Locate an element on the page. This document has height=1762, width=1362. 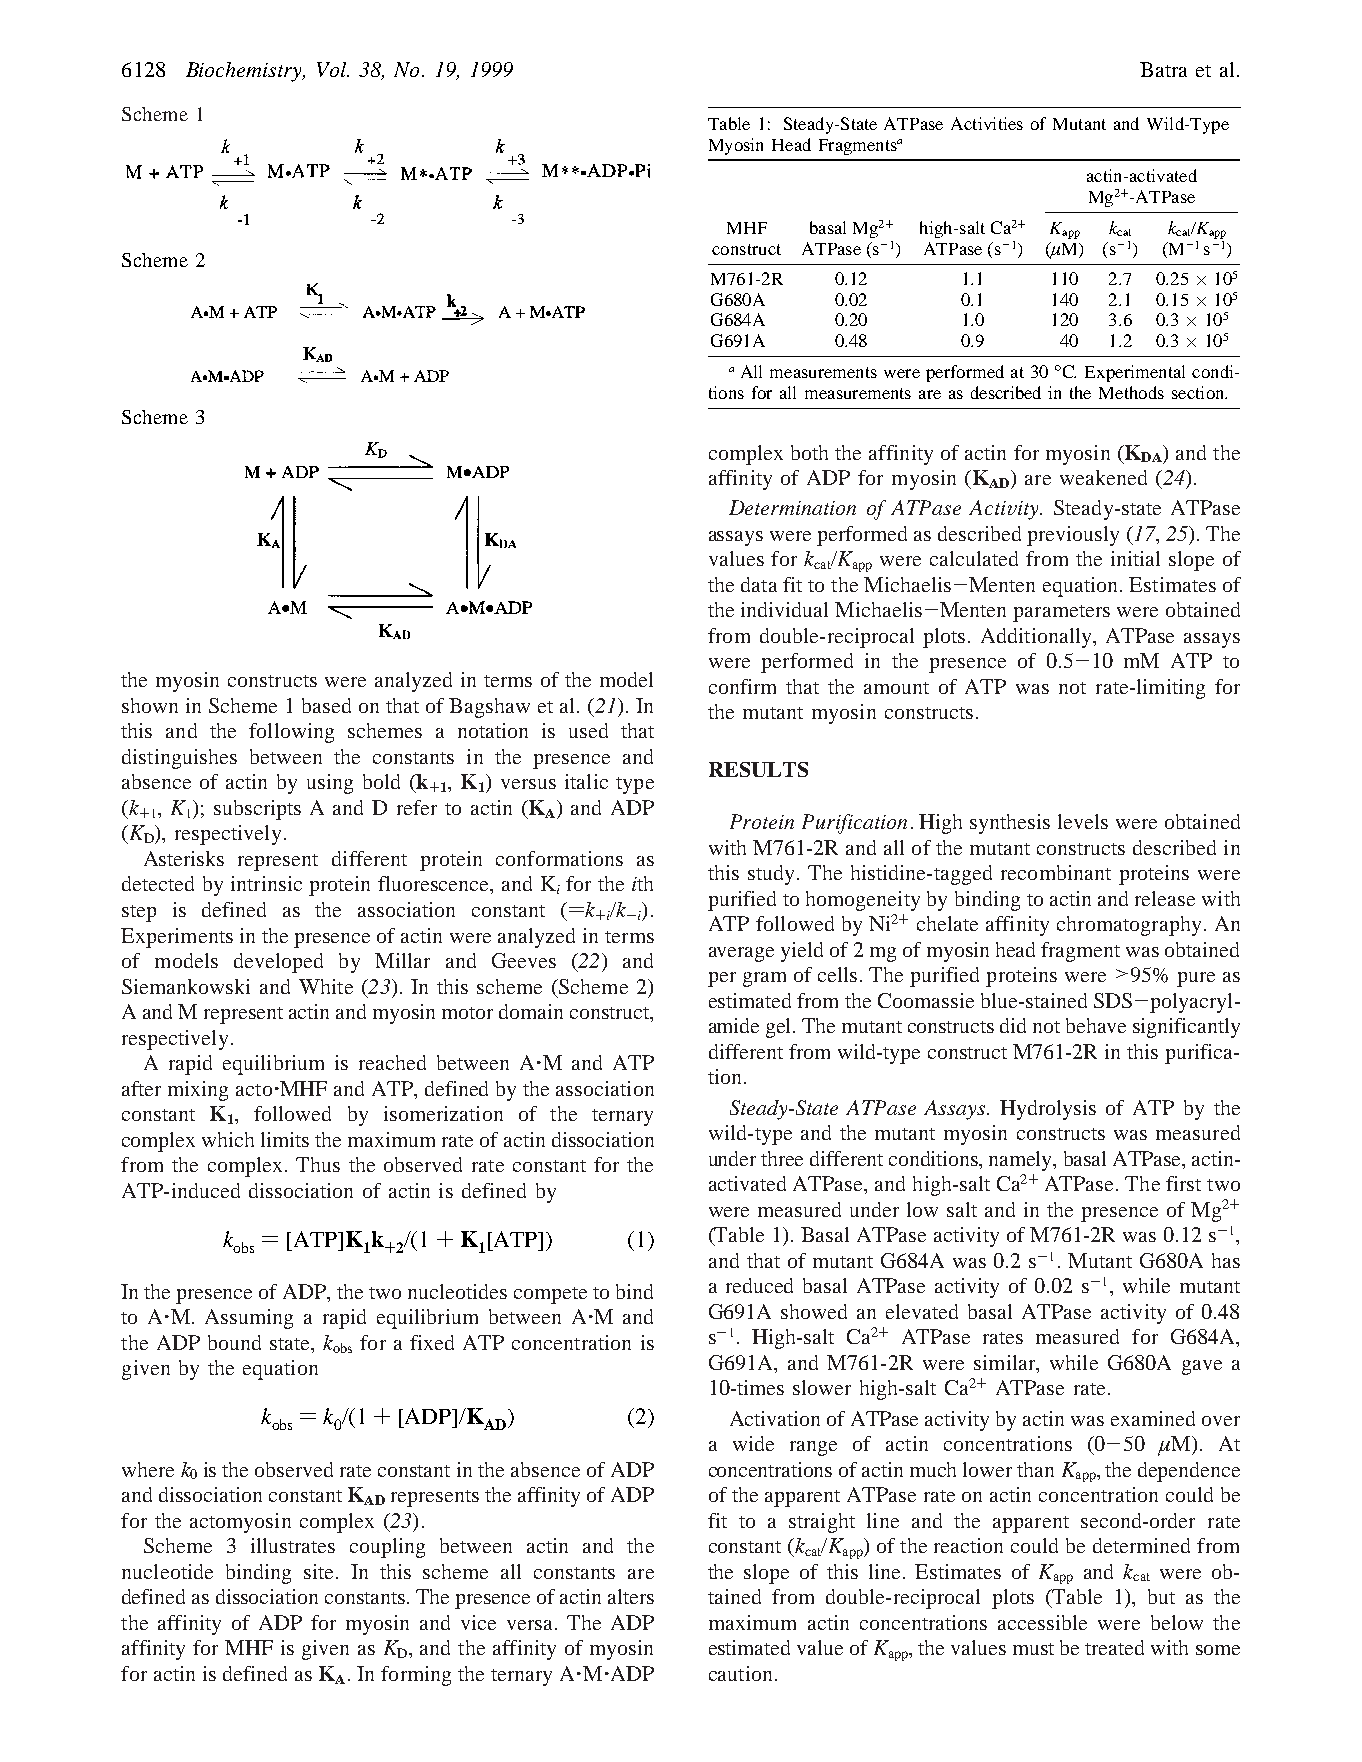
alters is located at coordinates (631, 1596).
